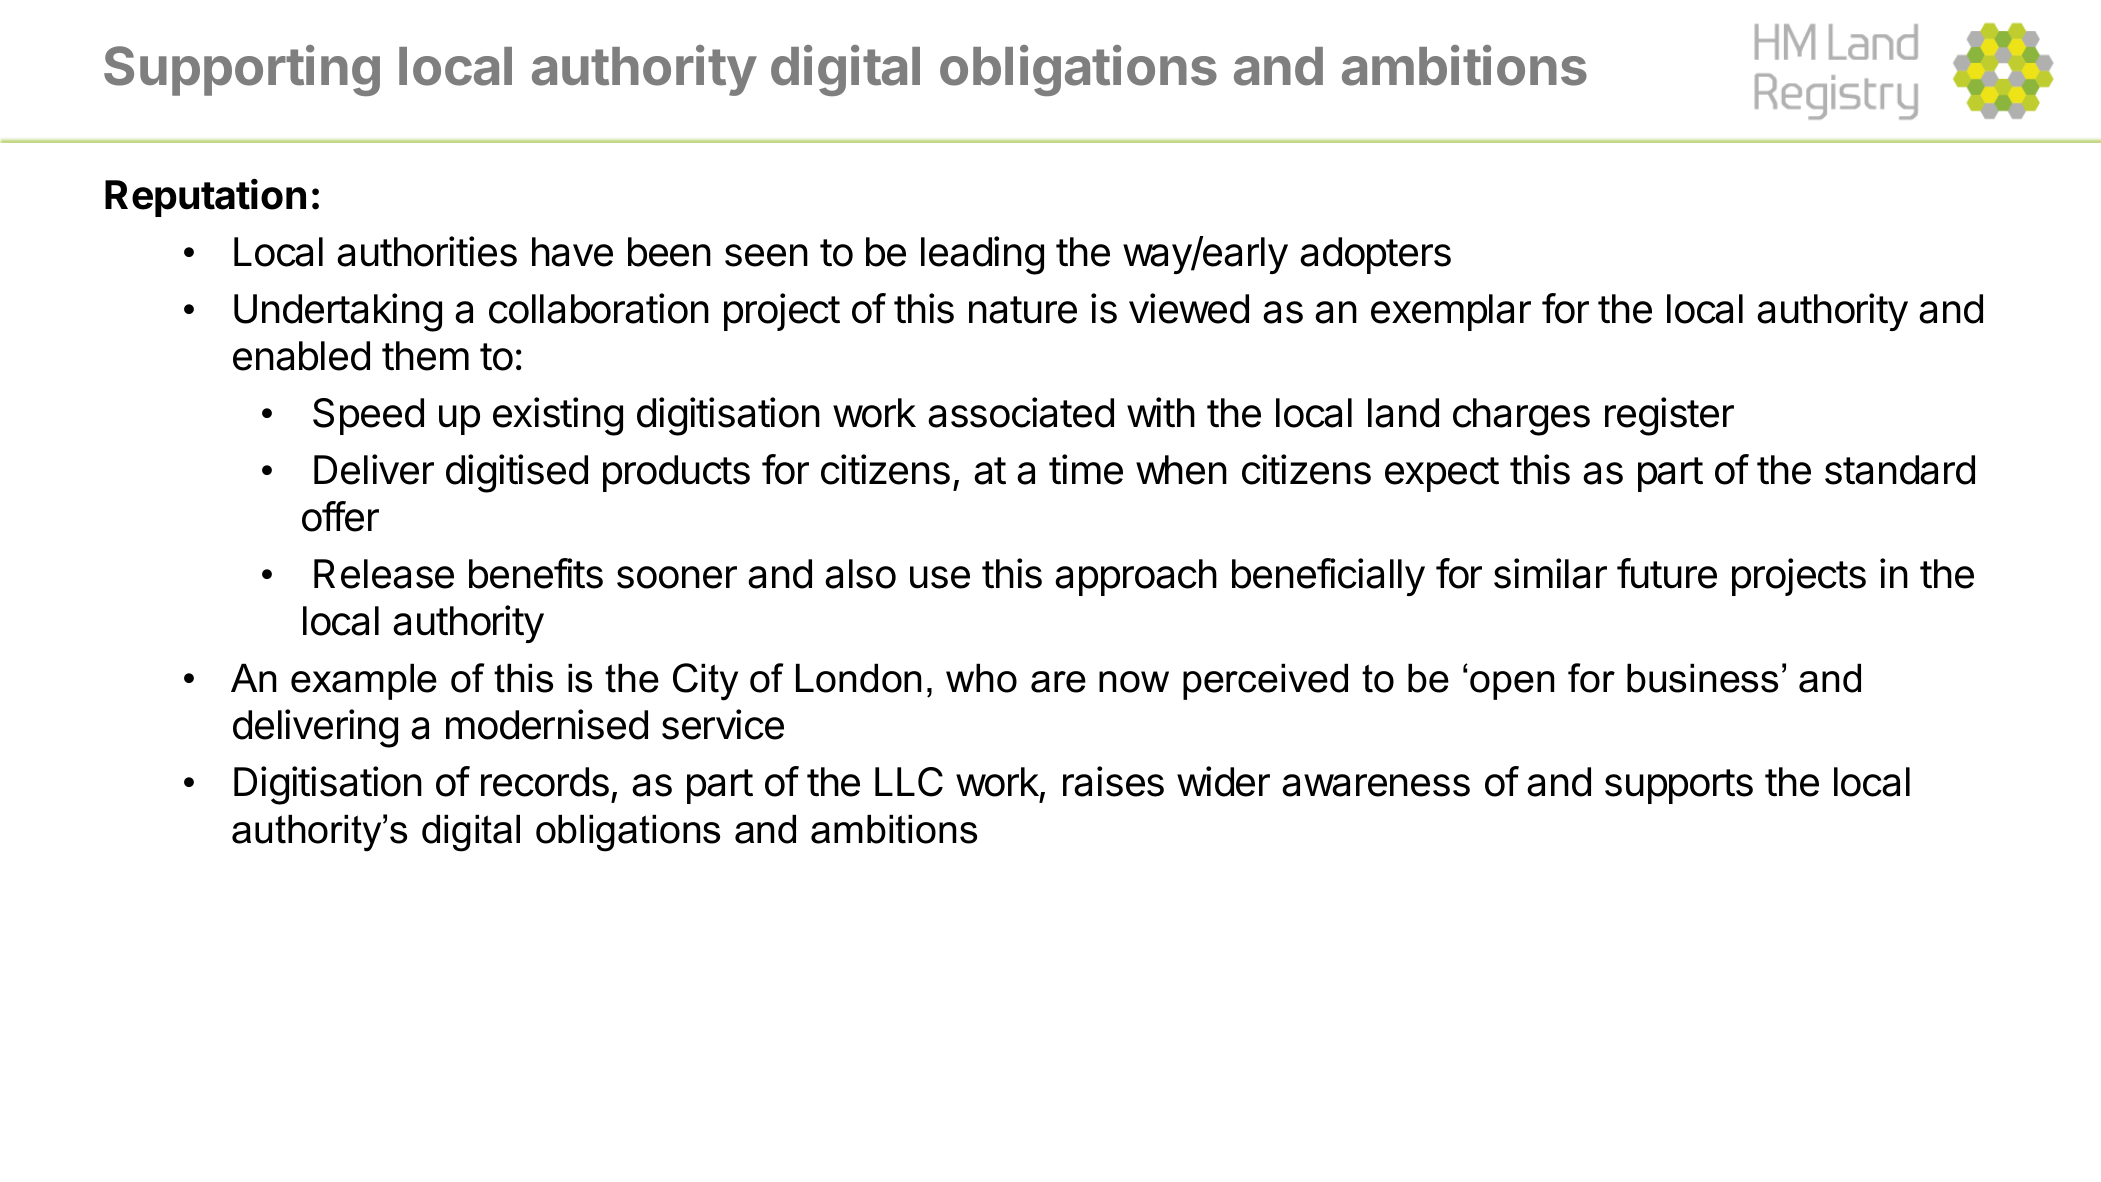  Describe the element at coordinates (1451, 312) in the screenshot. I see `exemplar` at that location.
